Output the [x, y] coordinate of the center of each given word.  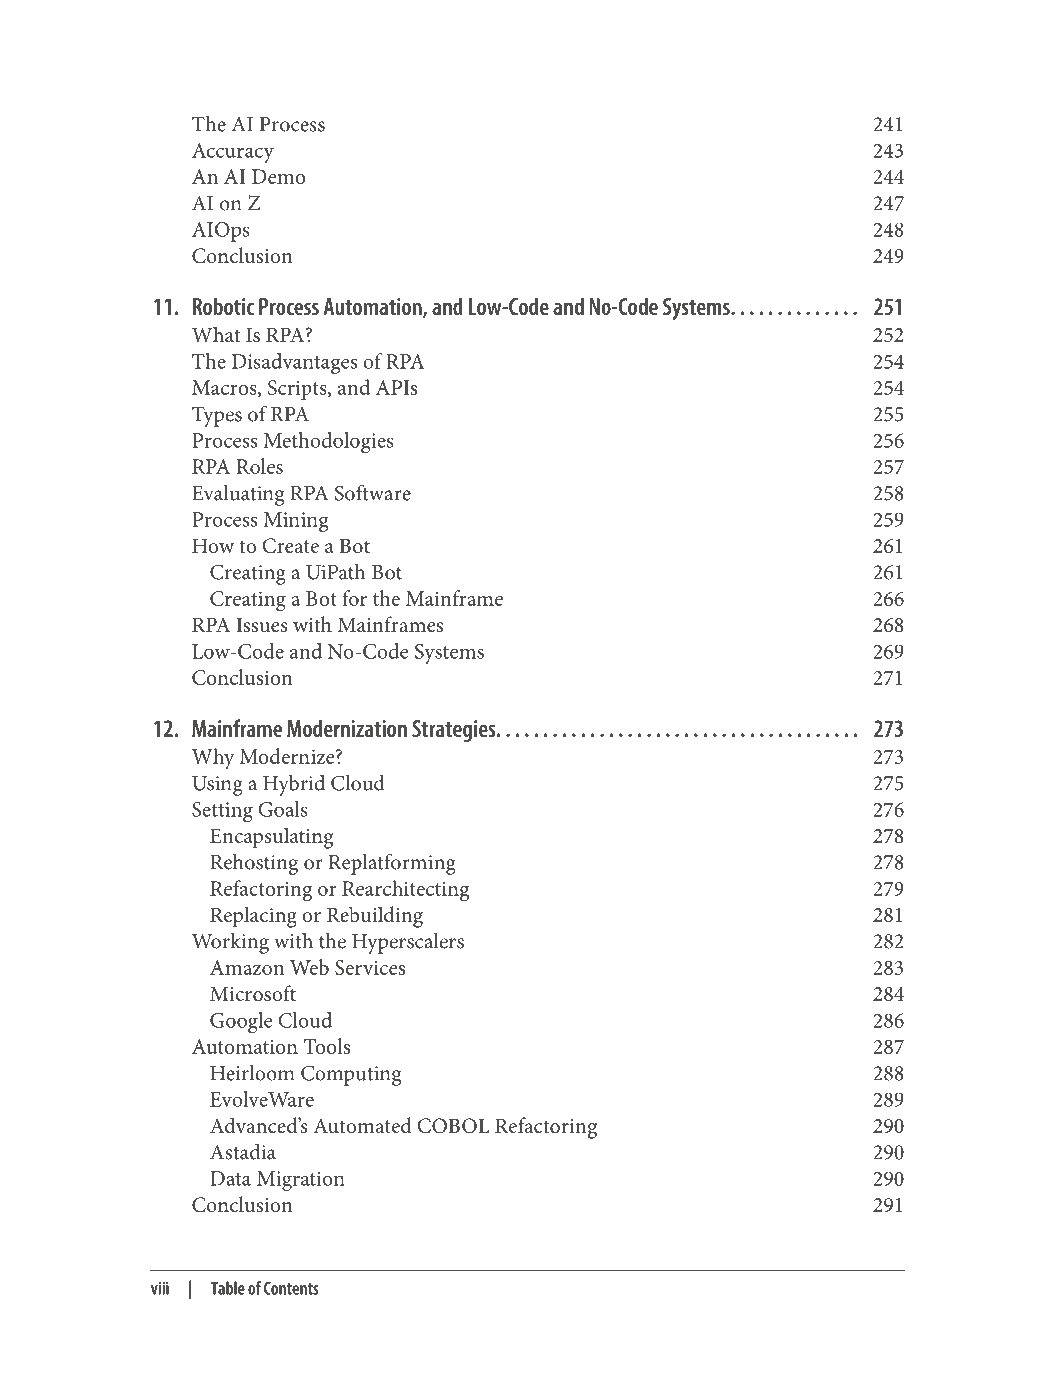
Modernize [288, 756]
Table [228, 1288]
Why [213, 759]
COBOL [453, 1126]
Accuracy [233, 153]
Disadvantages [294, 363]
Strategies [455, 731]
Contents [291, 1288]
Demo [278, 176]
